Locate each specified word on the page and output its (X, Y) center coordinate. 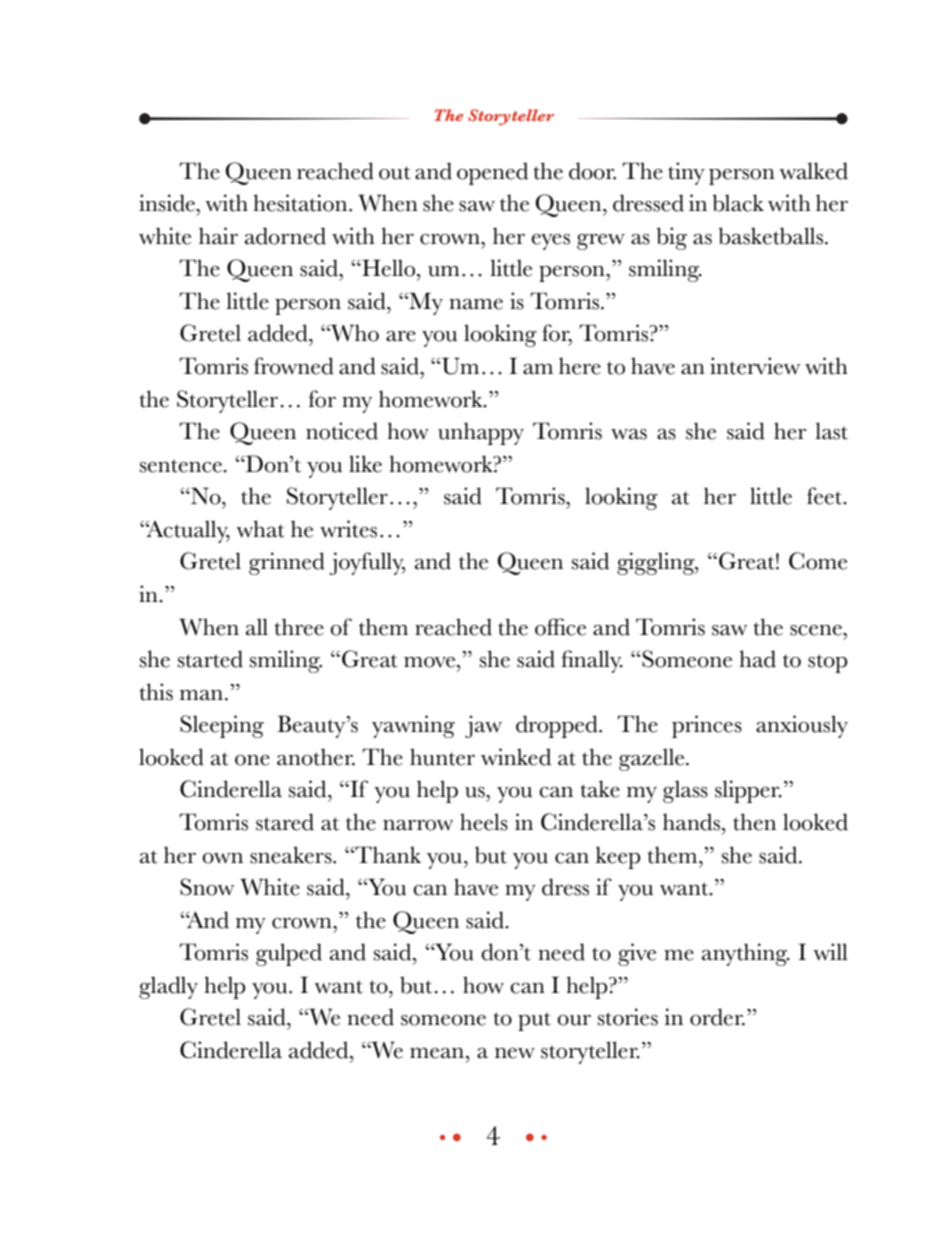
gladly (168, 987)
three (299, 627)
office (560, 627)
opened (492, 173)
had (757, 659)
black (738, 203)
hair (218, 236)
